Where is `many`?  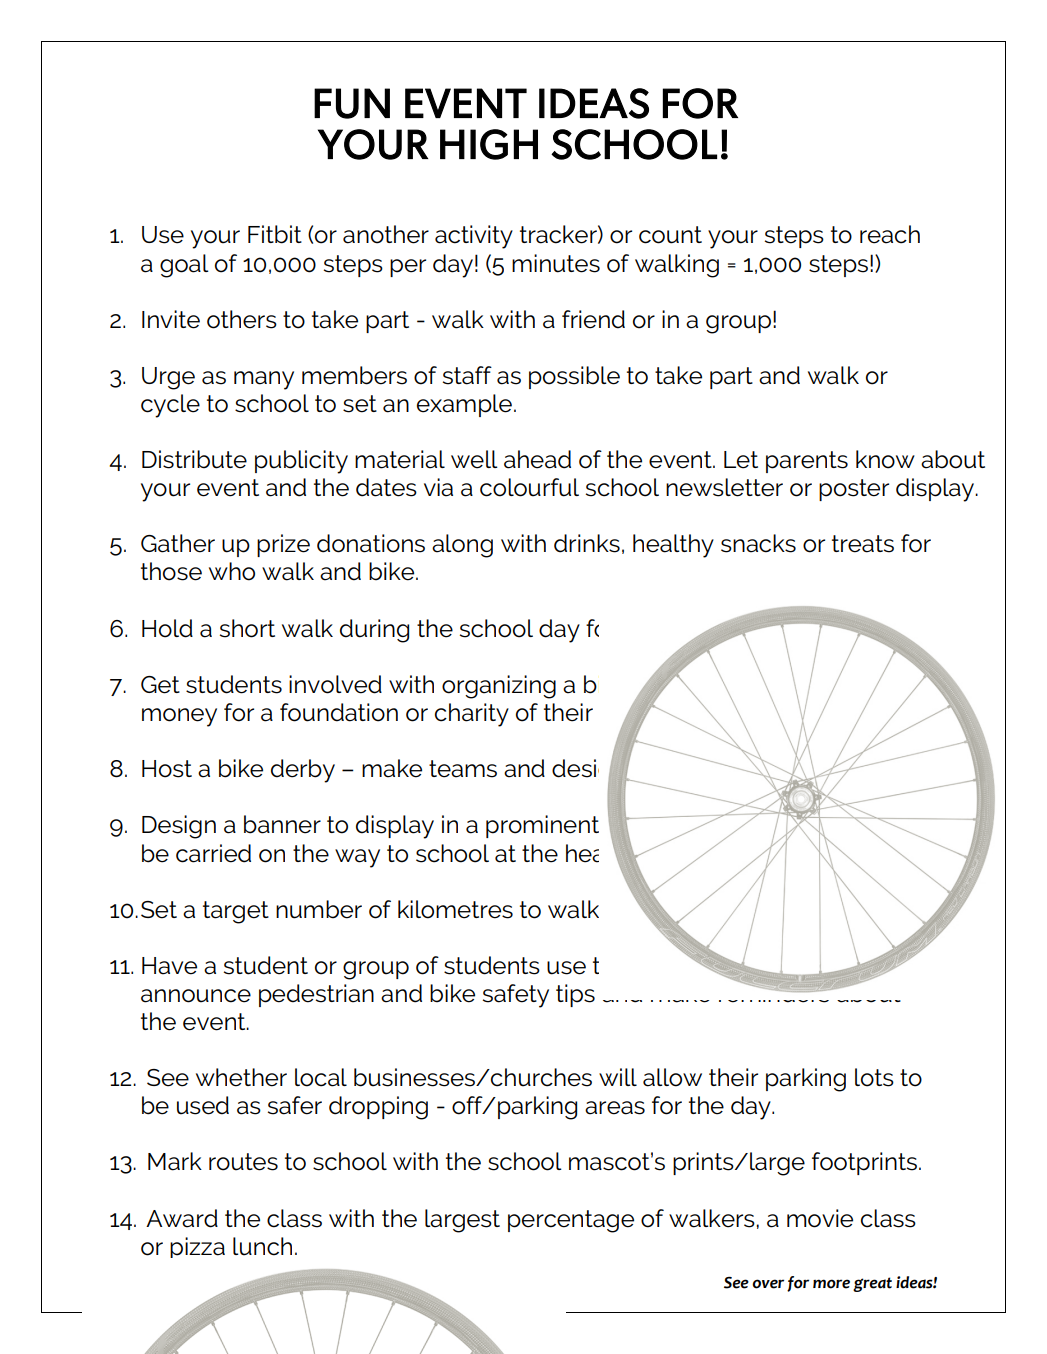 many is located at coordinates (264, 380).
